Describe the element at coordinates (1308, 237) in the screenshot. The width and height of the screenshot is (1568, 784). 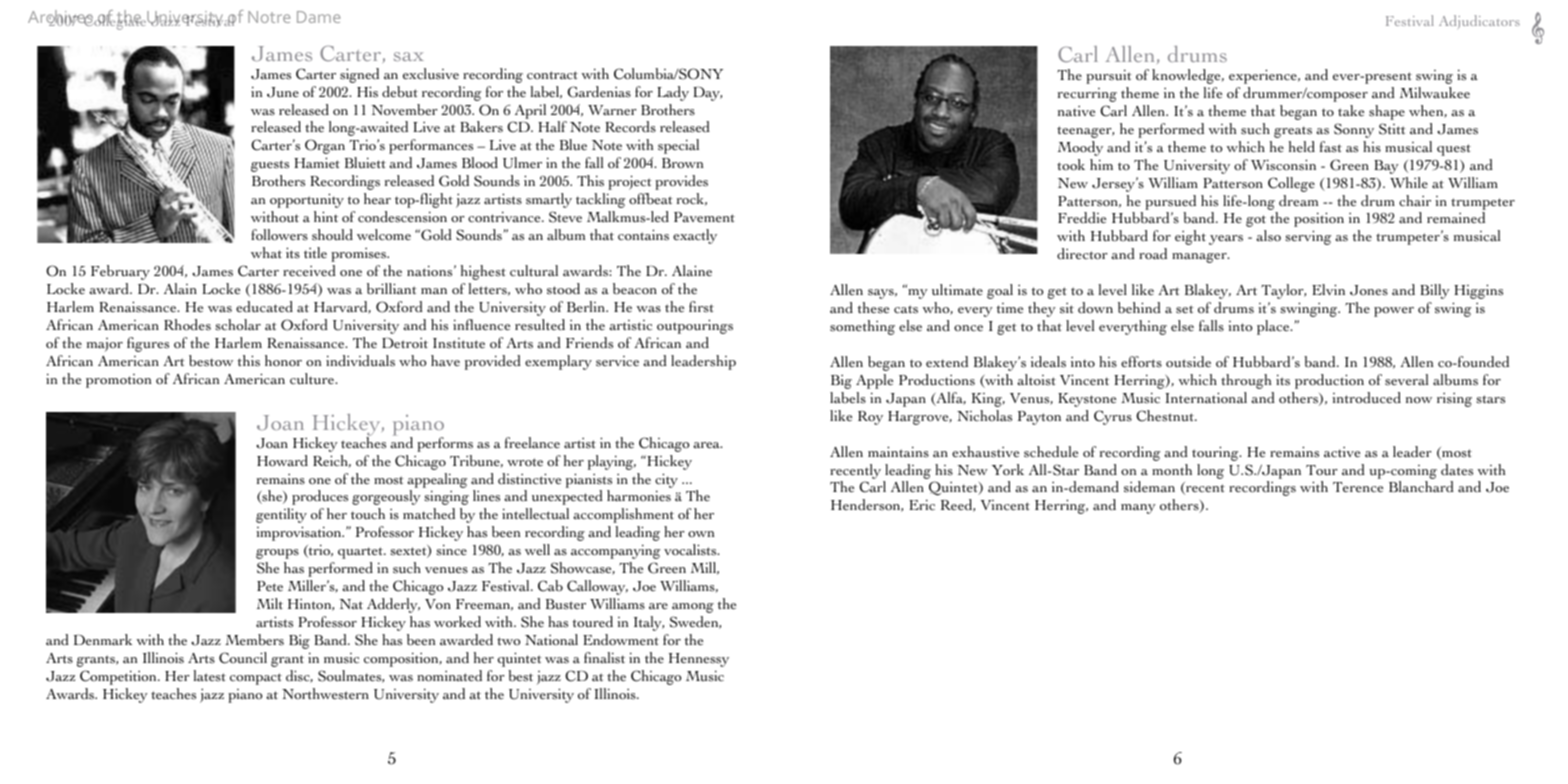
I see `serving` at that location.
